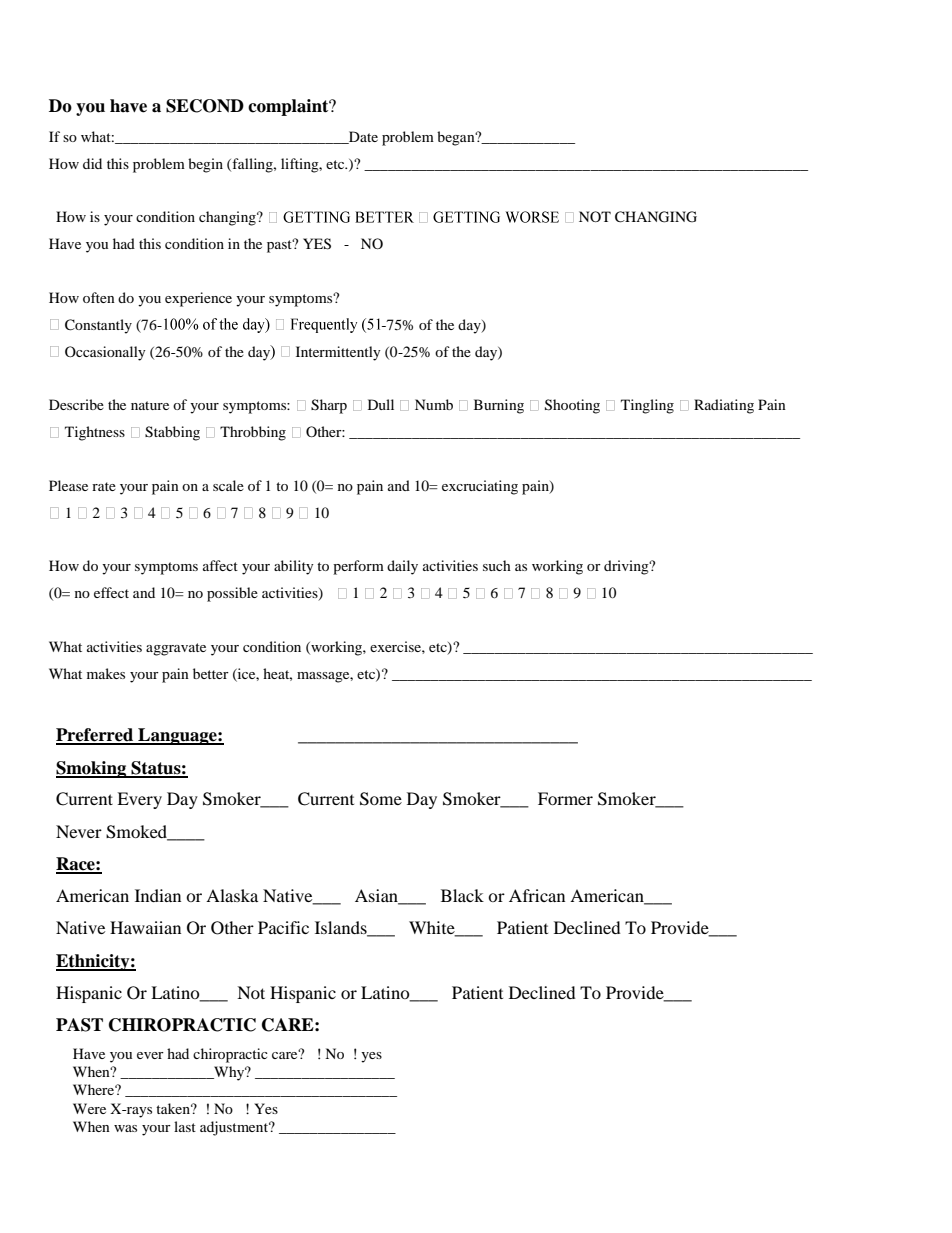 This screenshot has width=952, height=1233. What do you see at coordinates (185, 1126) in the screenshot?
I see `last` at bounding box center [185, 1126].
